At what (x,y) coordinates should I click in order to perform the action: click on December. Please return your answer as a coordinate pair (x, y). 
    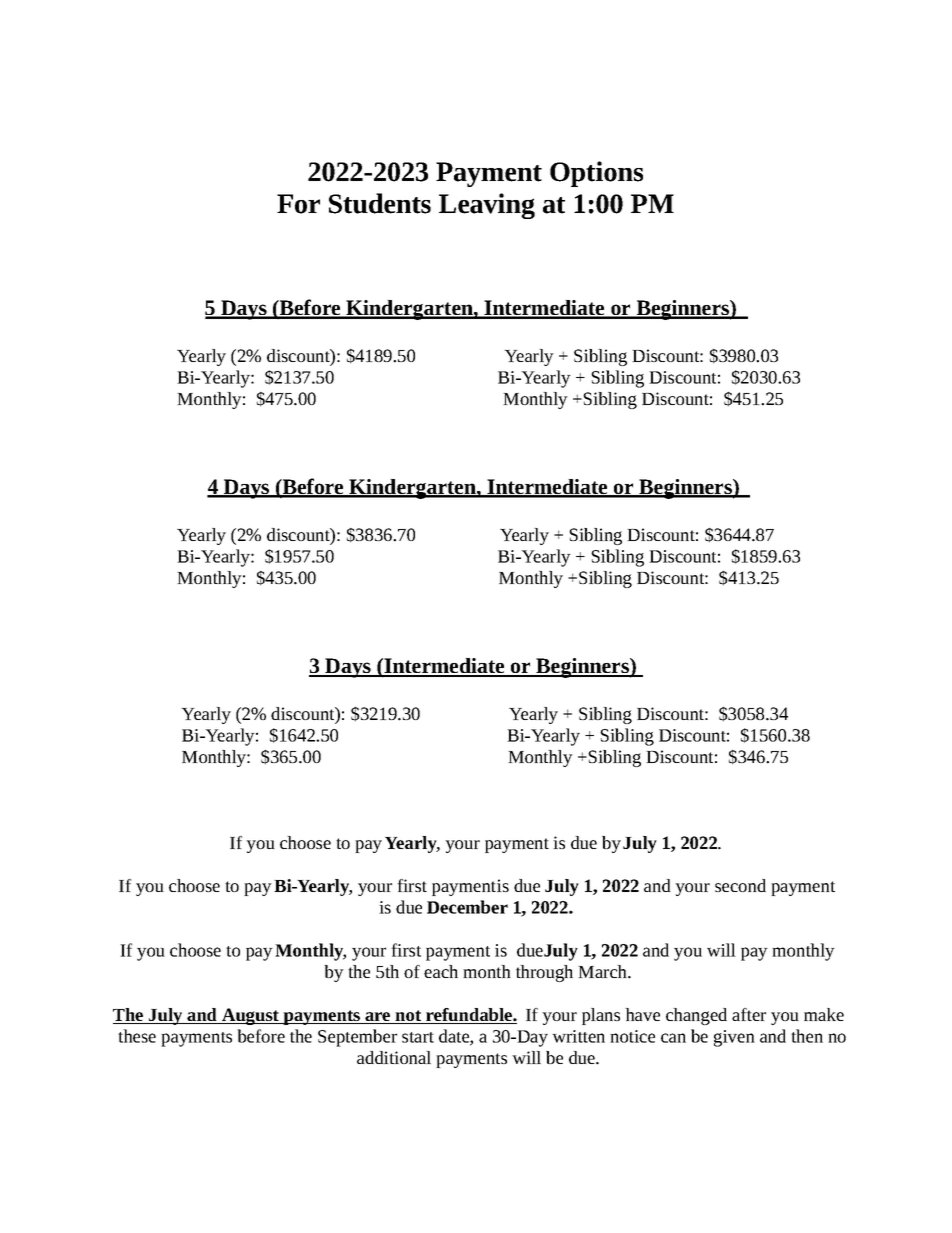
    Looking at the image, I should click on (467, 907).
